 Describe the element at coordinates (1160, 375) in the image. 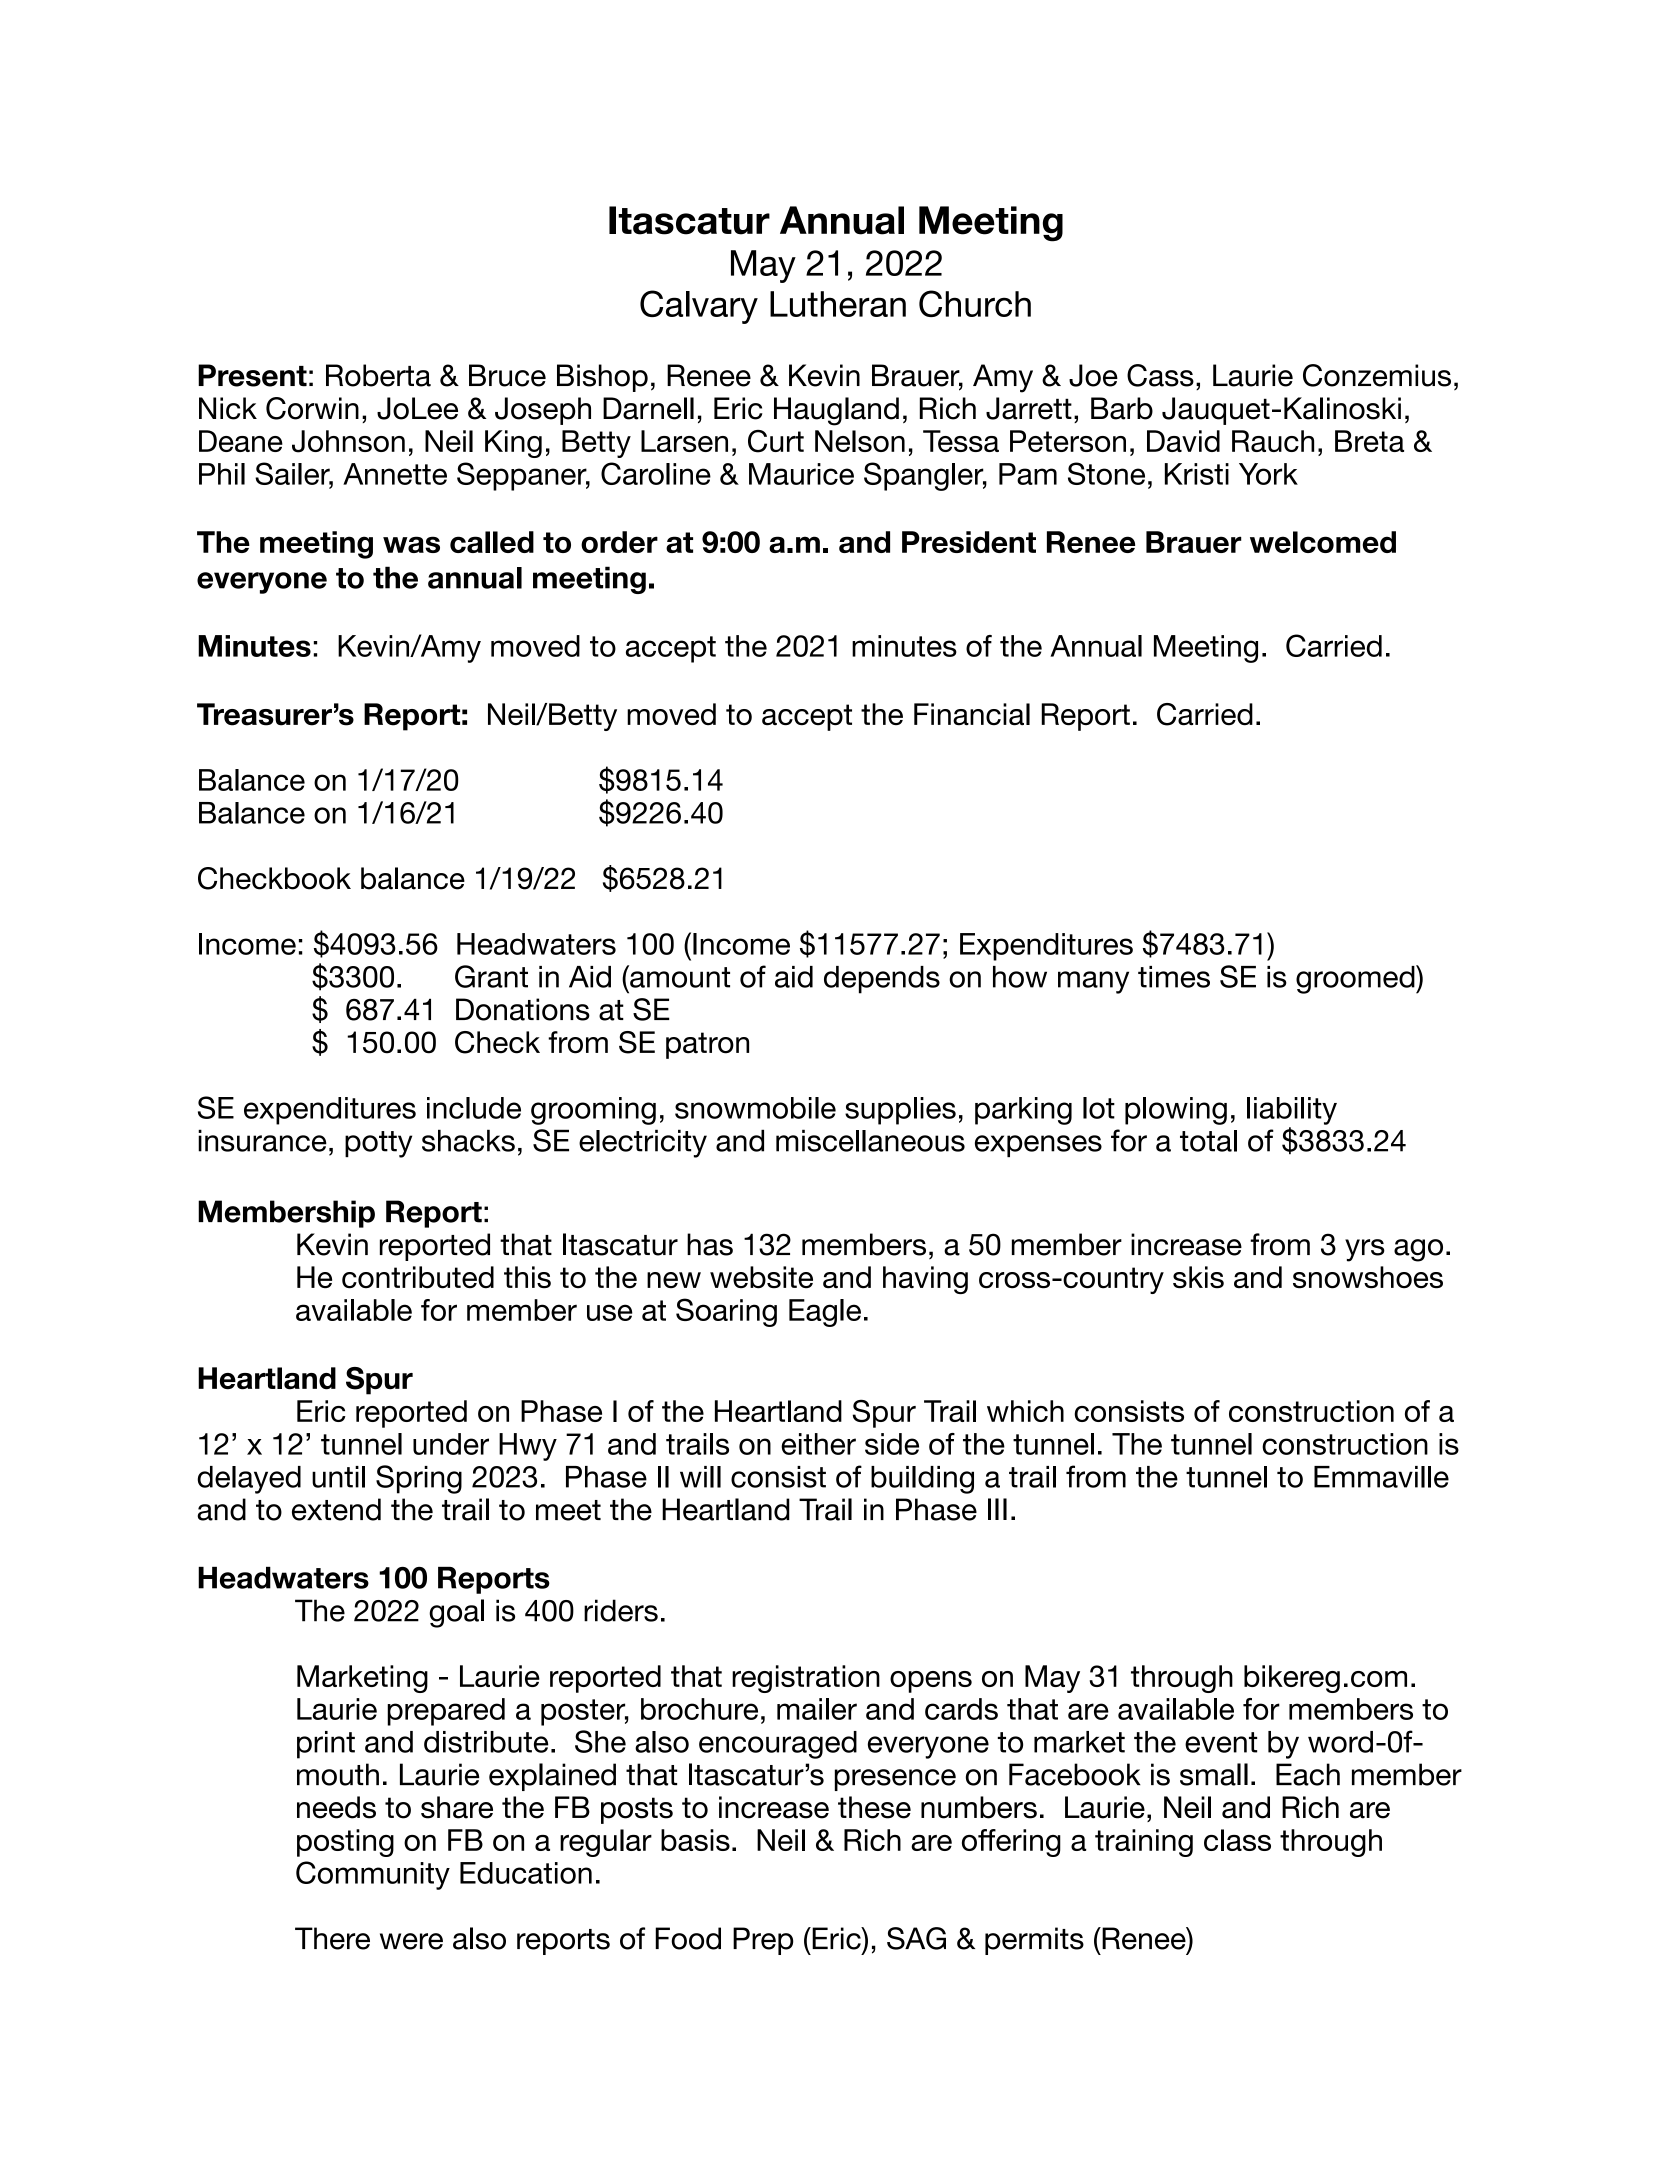

I see `Cass` at that location.
